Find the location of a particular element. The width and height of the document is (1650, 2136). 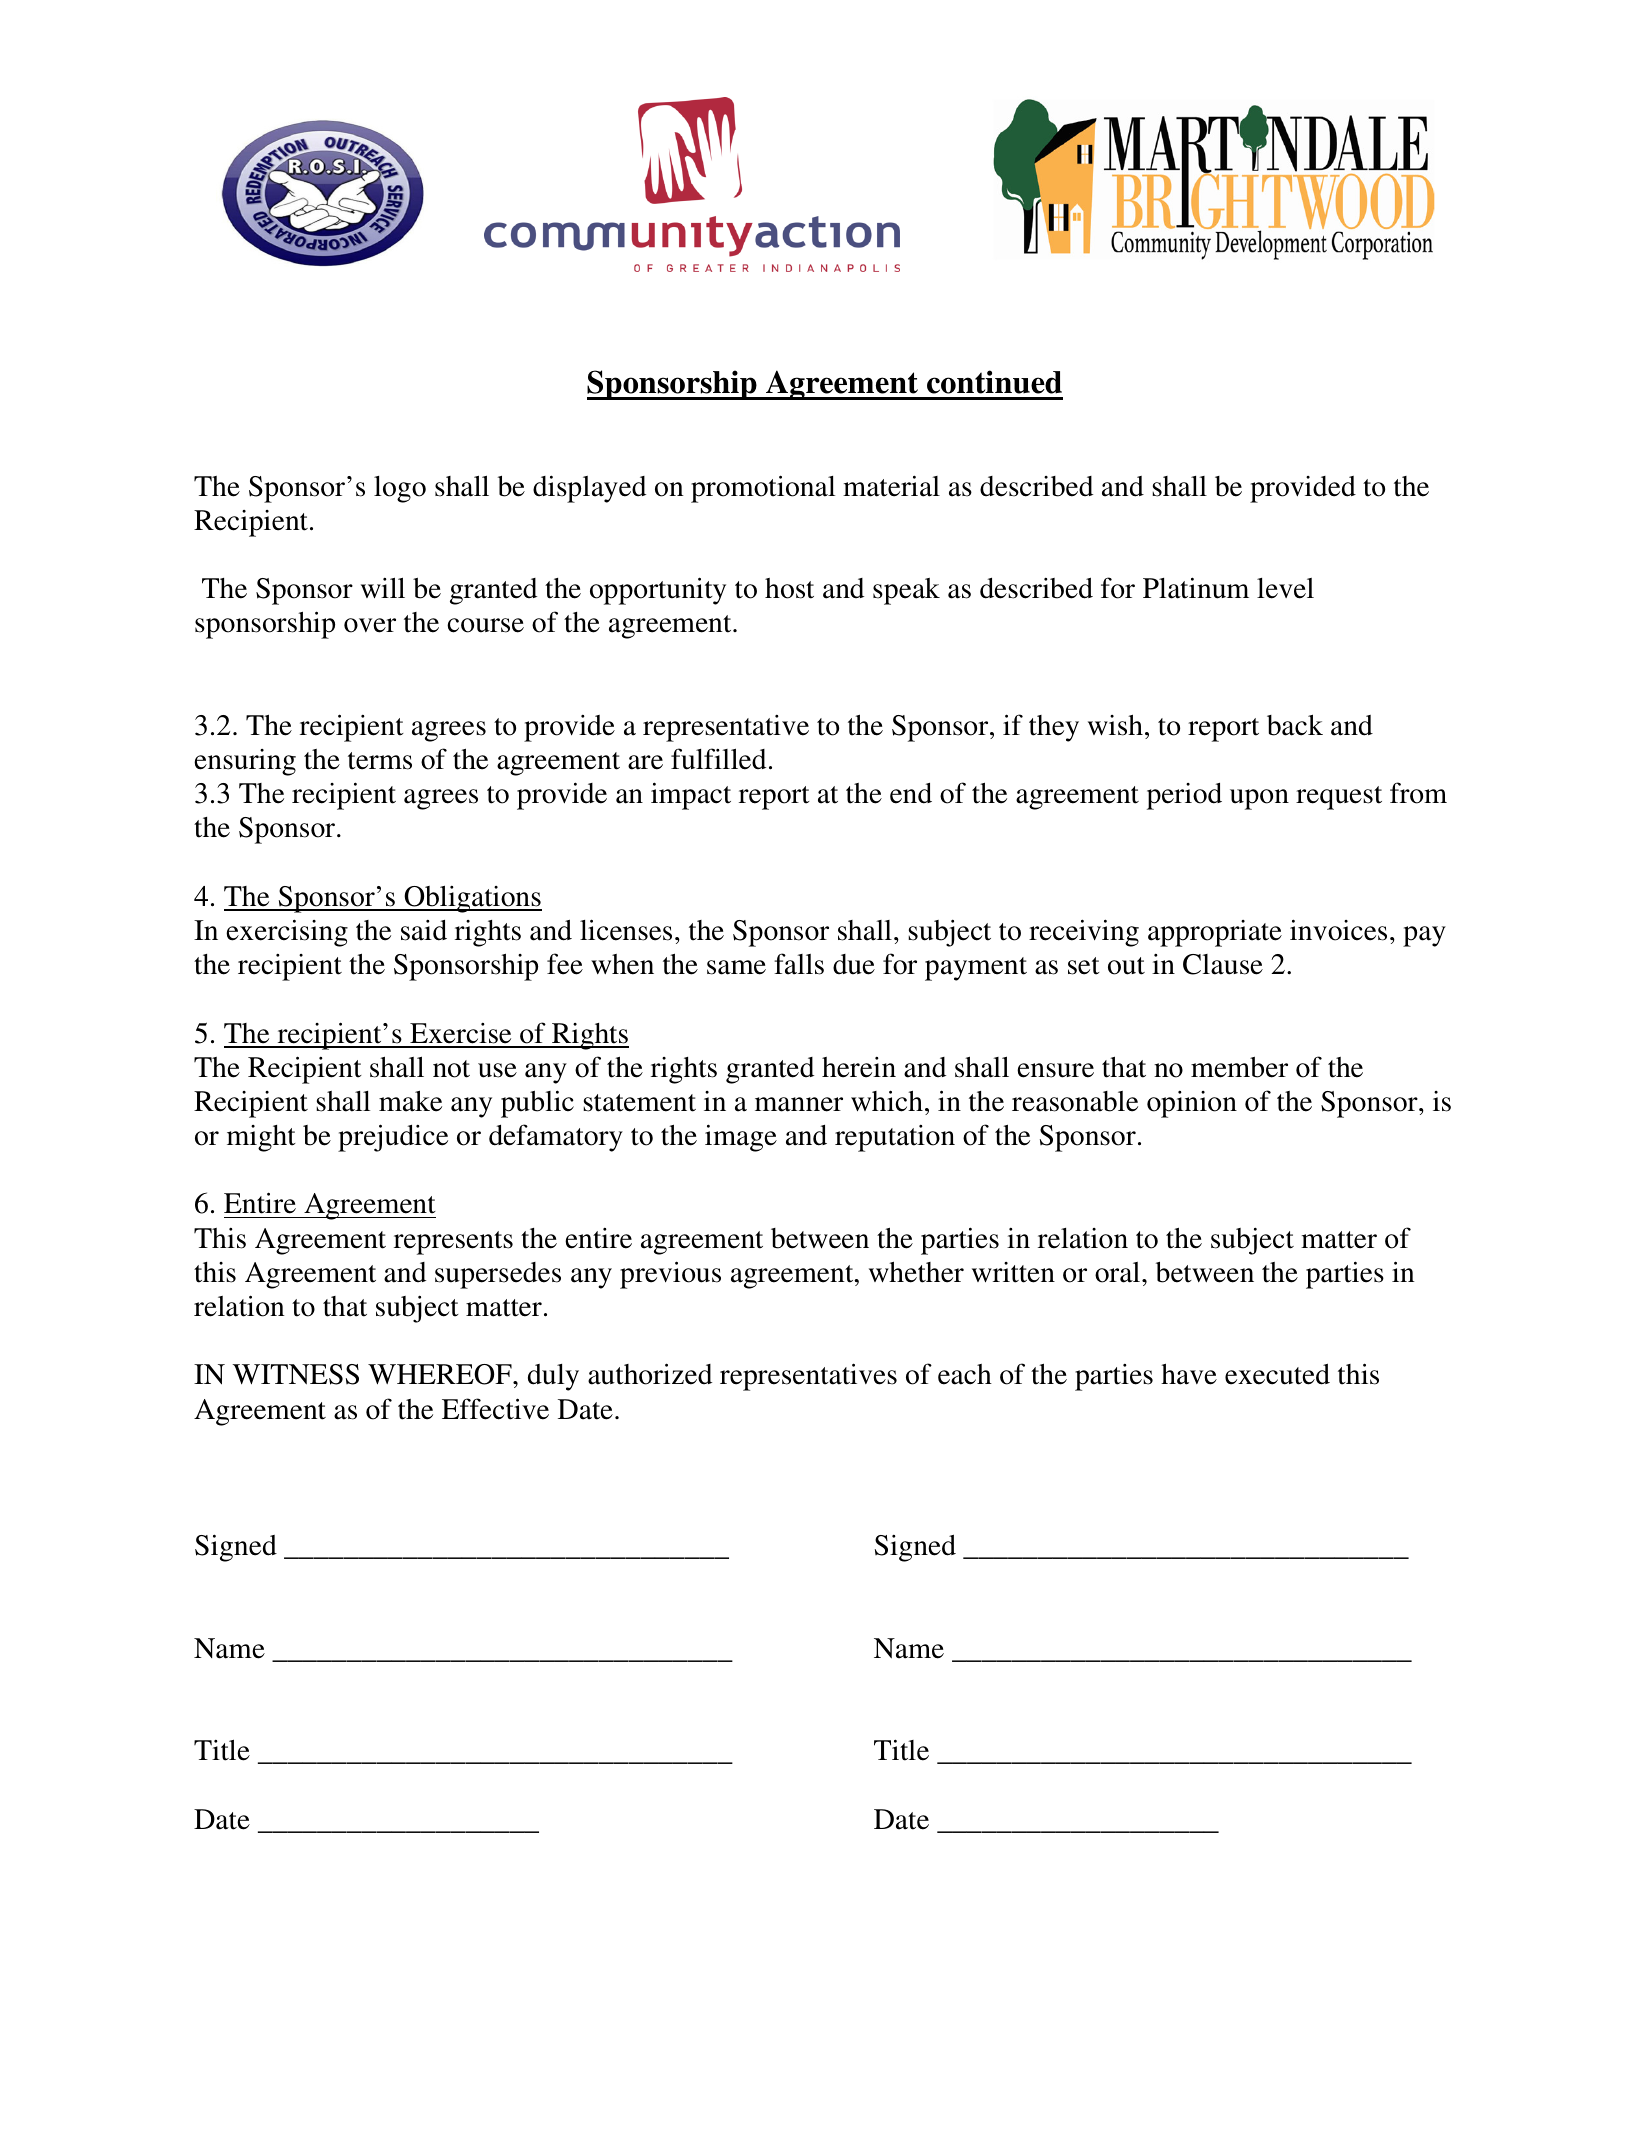

material is located at coordinates (891, 486).
